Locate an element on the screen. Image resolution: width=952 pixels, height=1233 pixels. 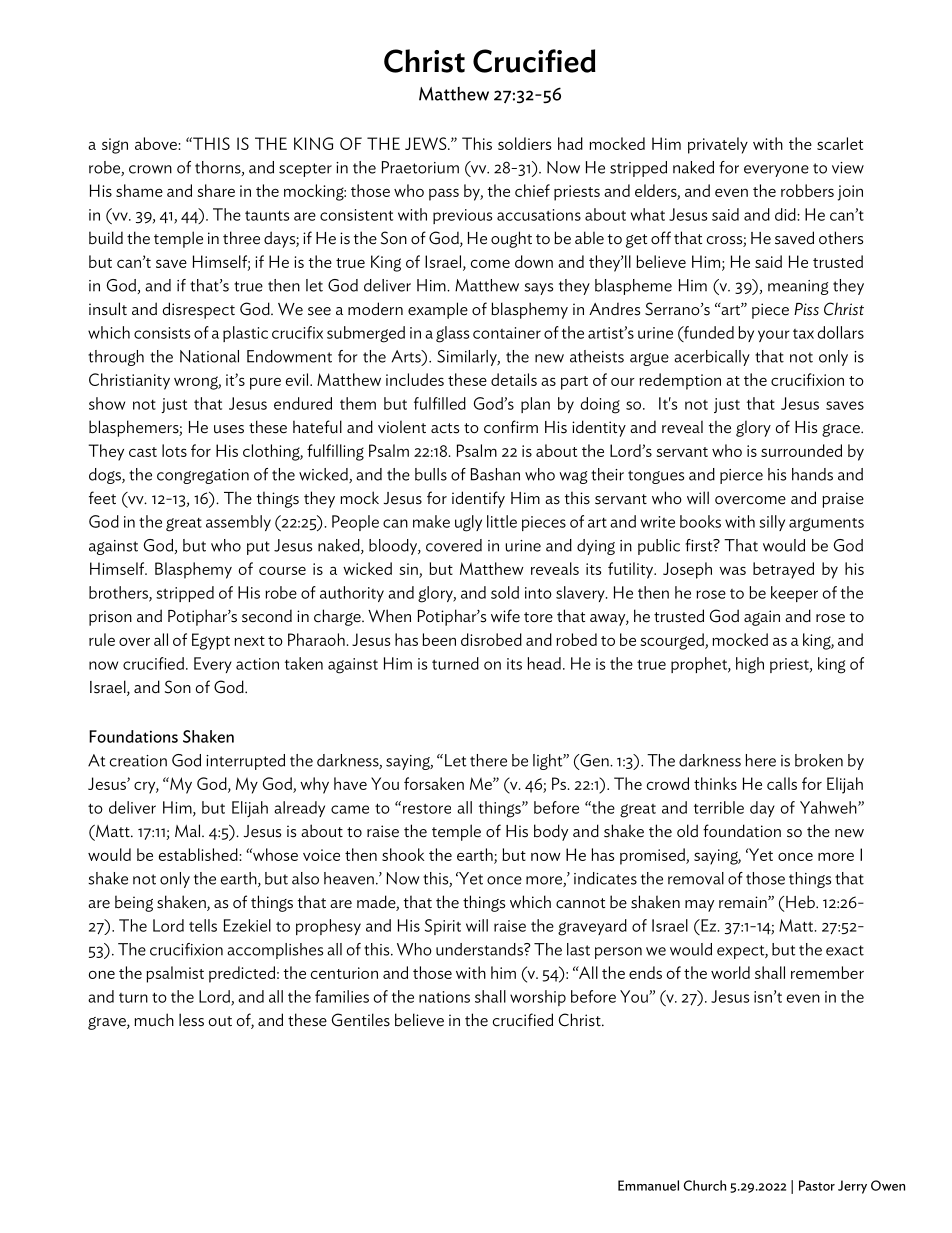
congregation is located at coordinates (203, 476).
